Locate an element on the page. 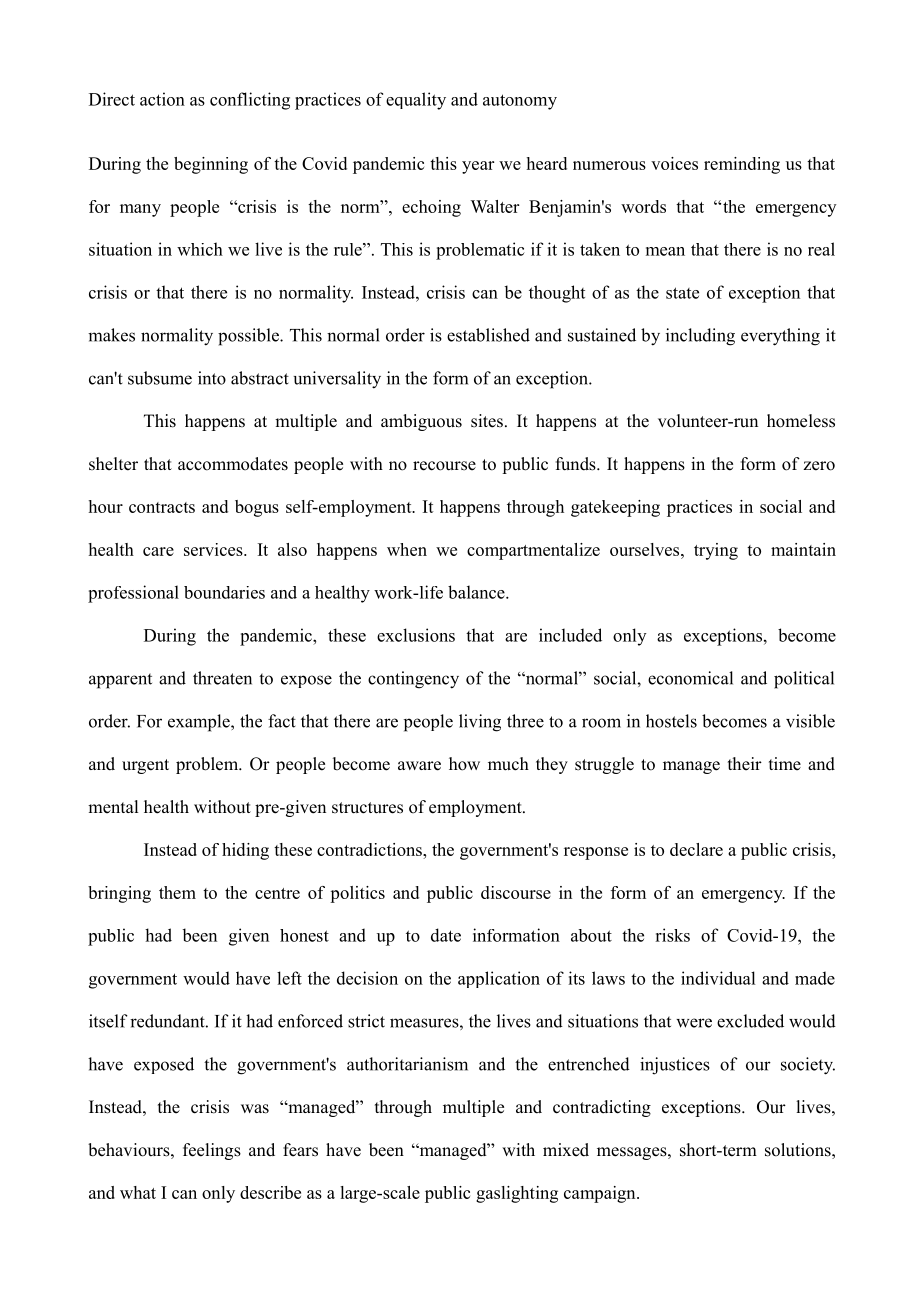  beginning is located at coordinates (211, 165).
